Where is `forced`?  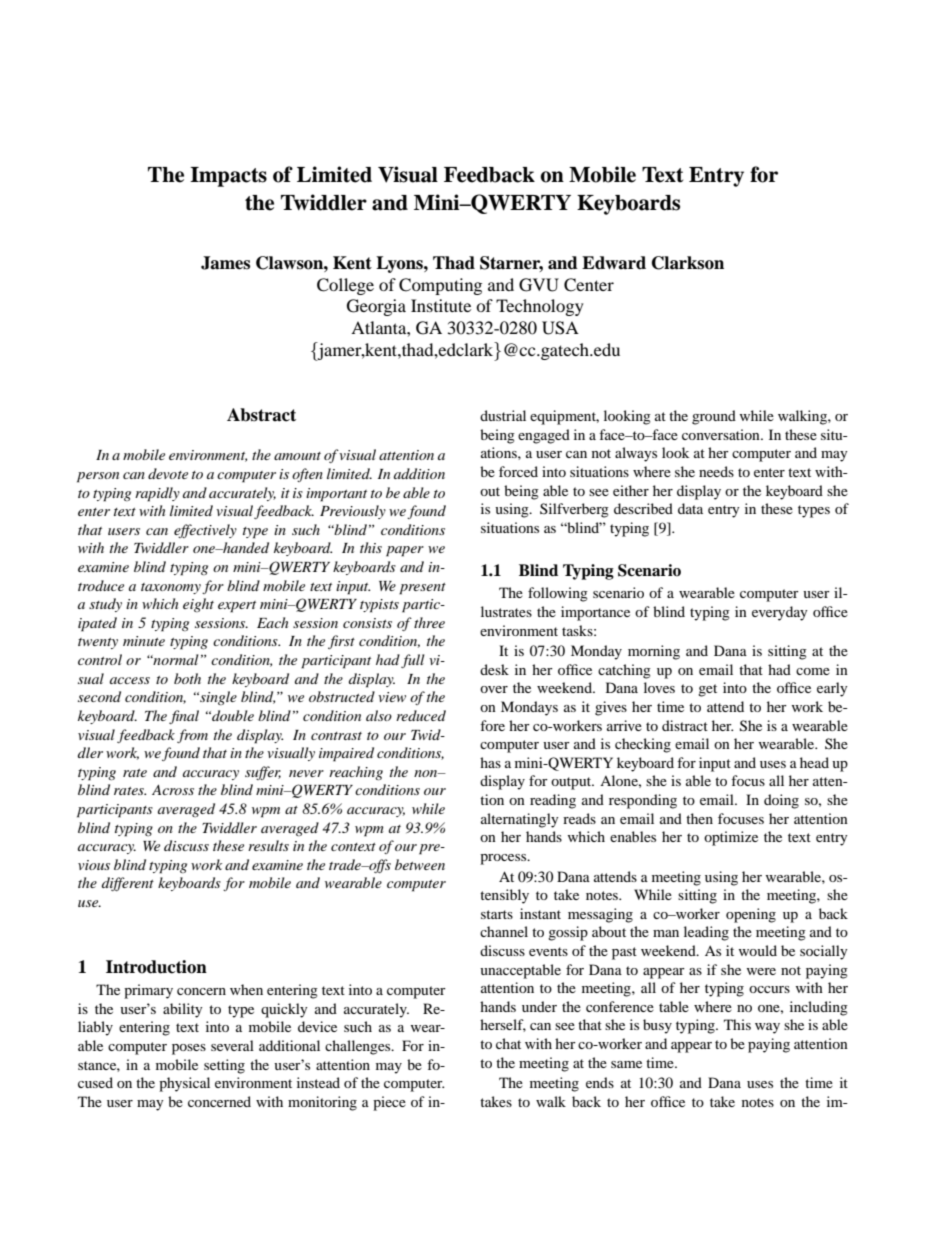
forced is located at coordinates (518, 471).
